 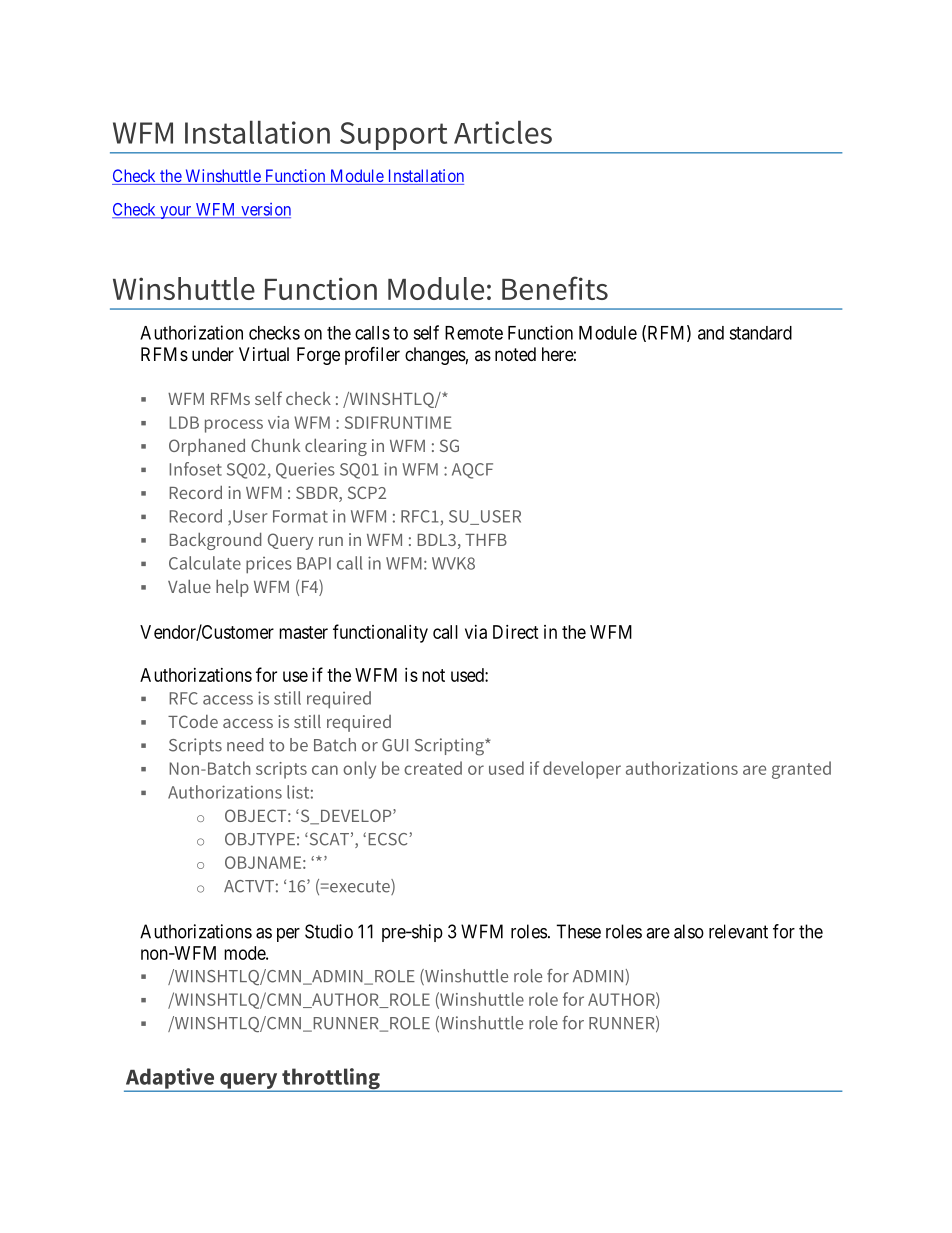 I want to click on Articles, so click(x=503, y=132).
